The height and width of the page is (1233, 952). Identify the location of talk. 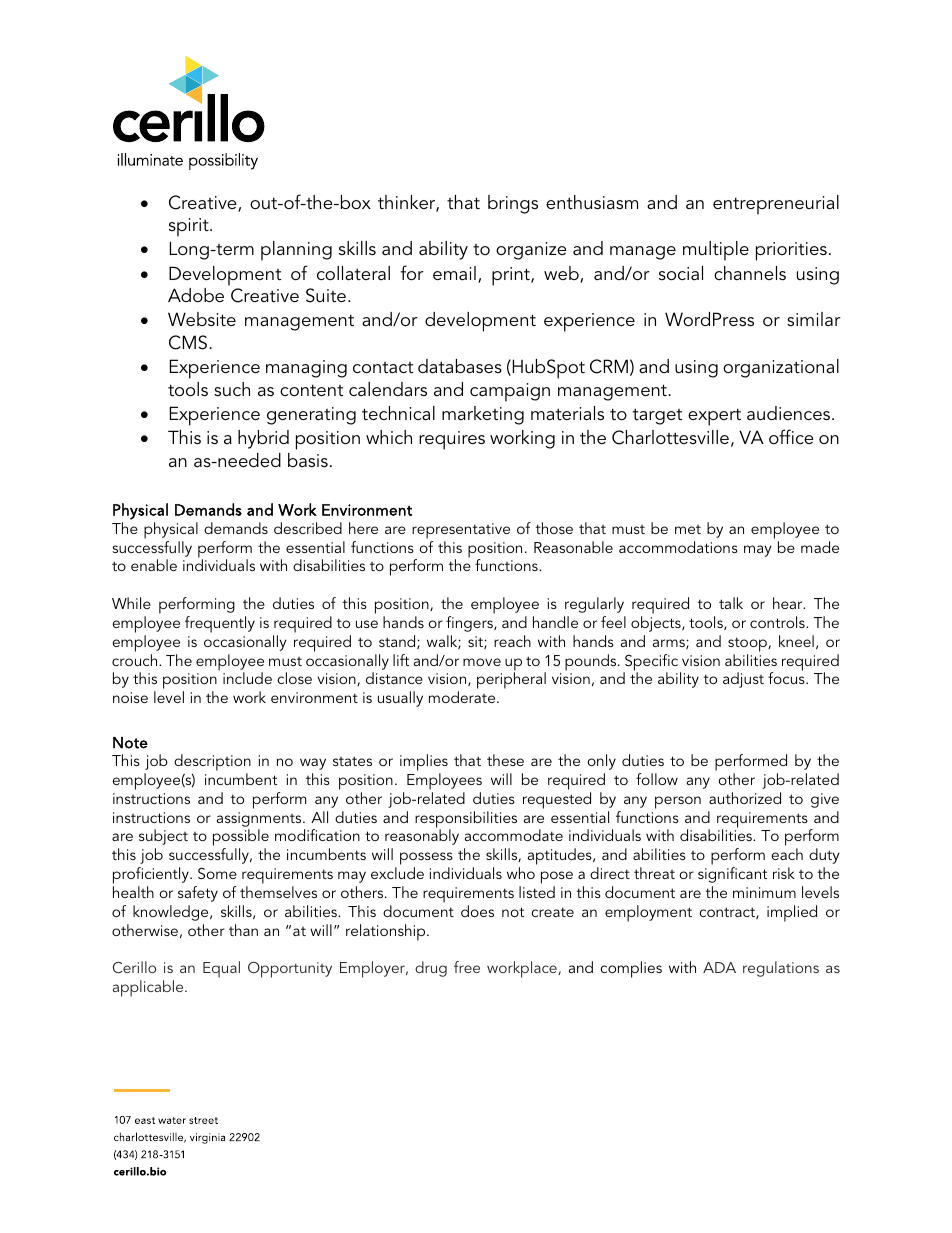
(731, 603).
